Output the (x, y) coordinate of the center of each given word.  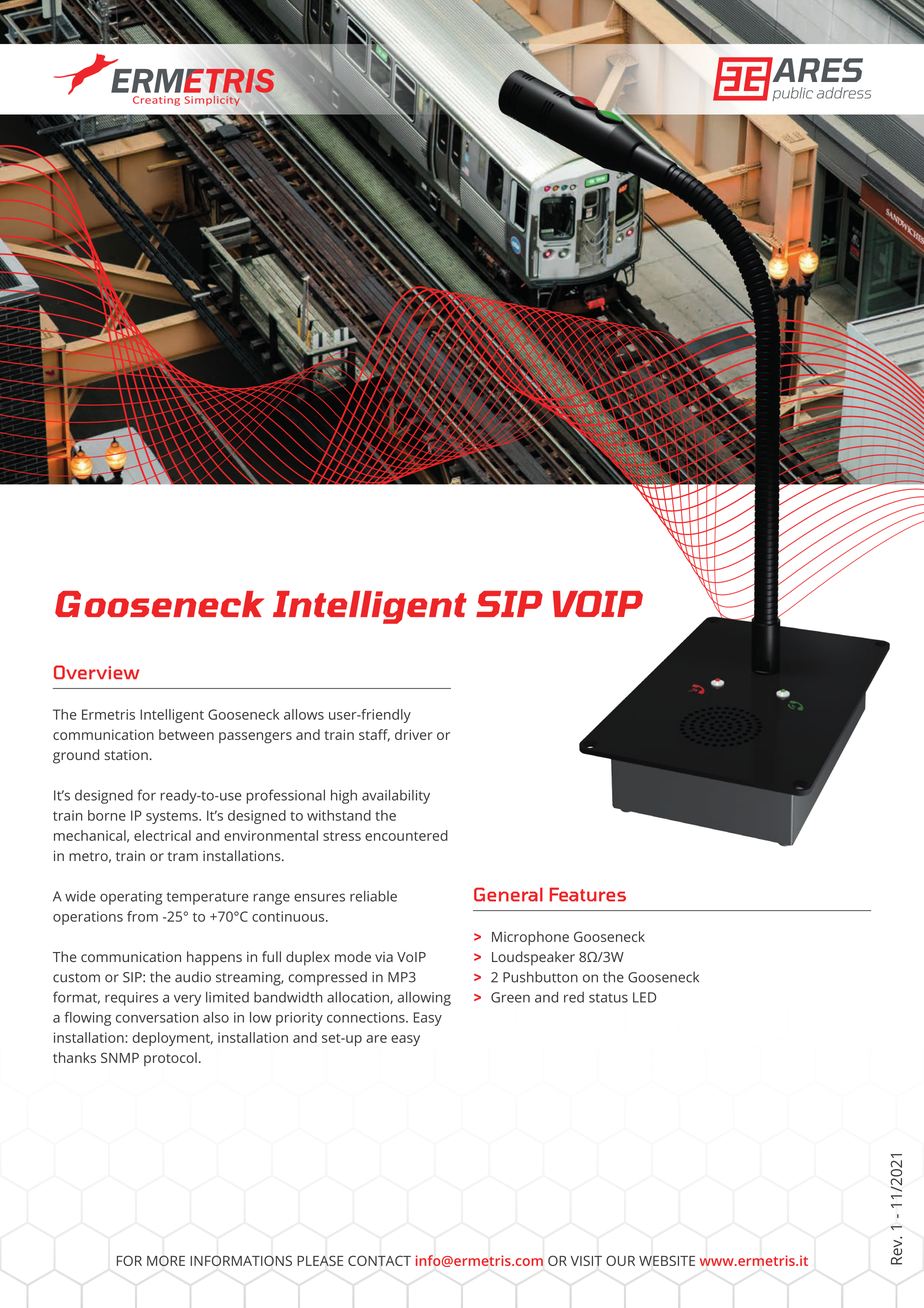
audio (193, 977)
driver (414, 734)
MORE (166, 1260)
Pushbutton (540, 977)
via (384, 957)
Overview (96, 672)
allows (304, 714)
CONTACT (379, 1260)
